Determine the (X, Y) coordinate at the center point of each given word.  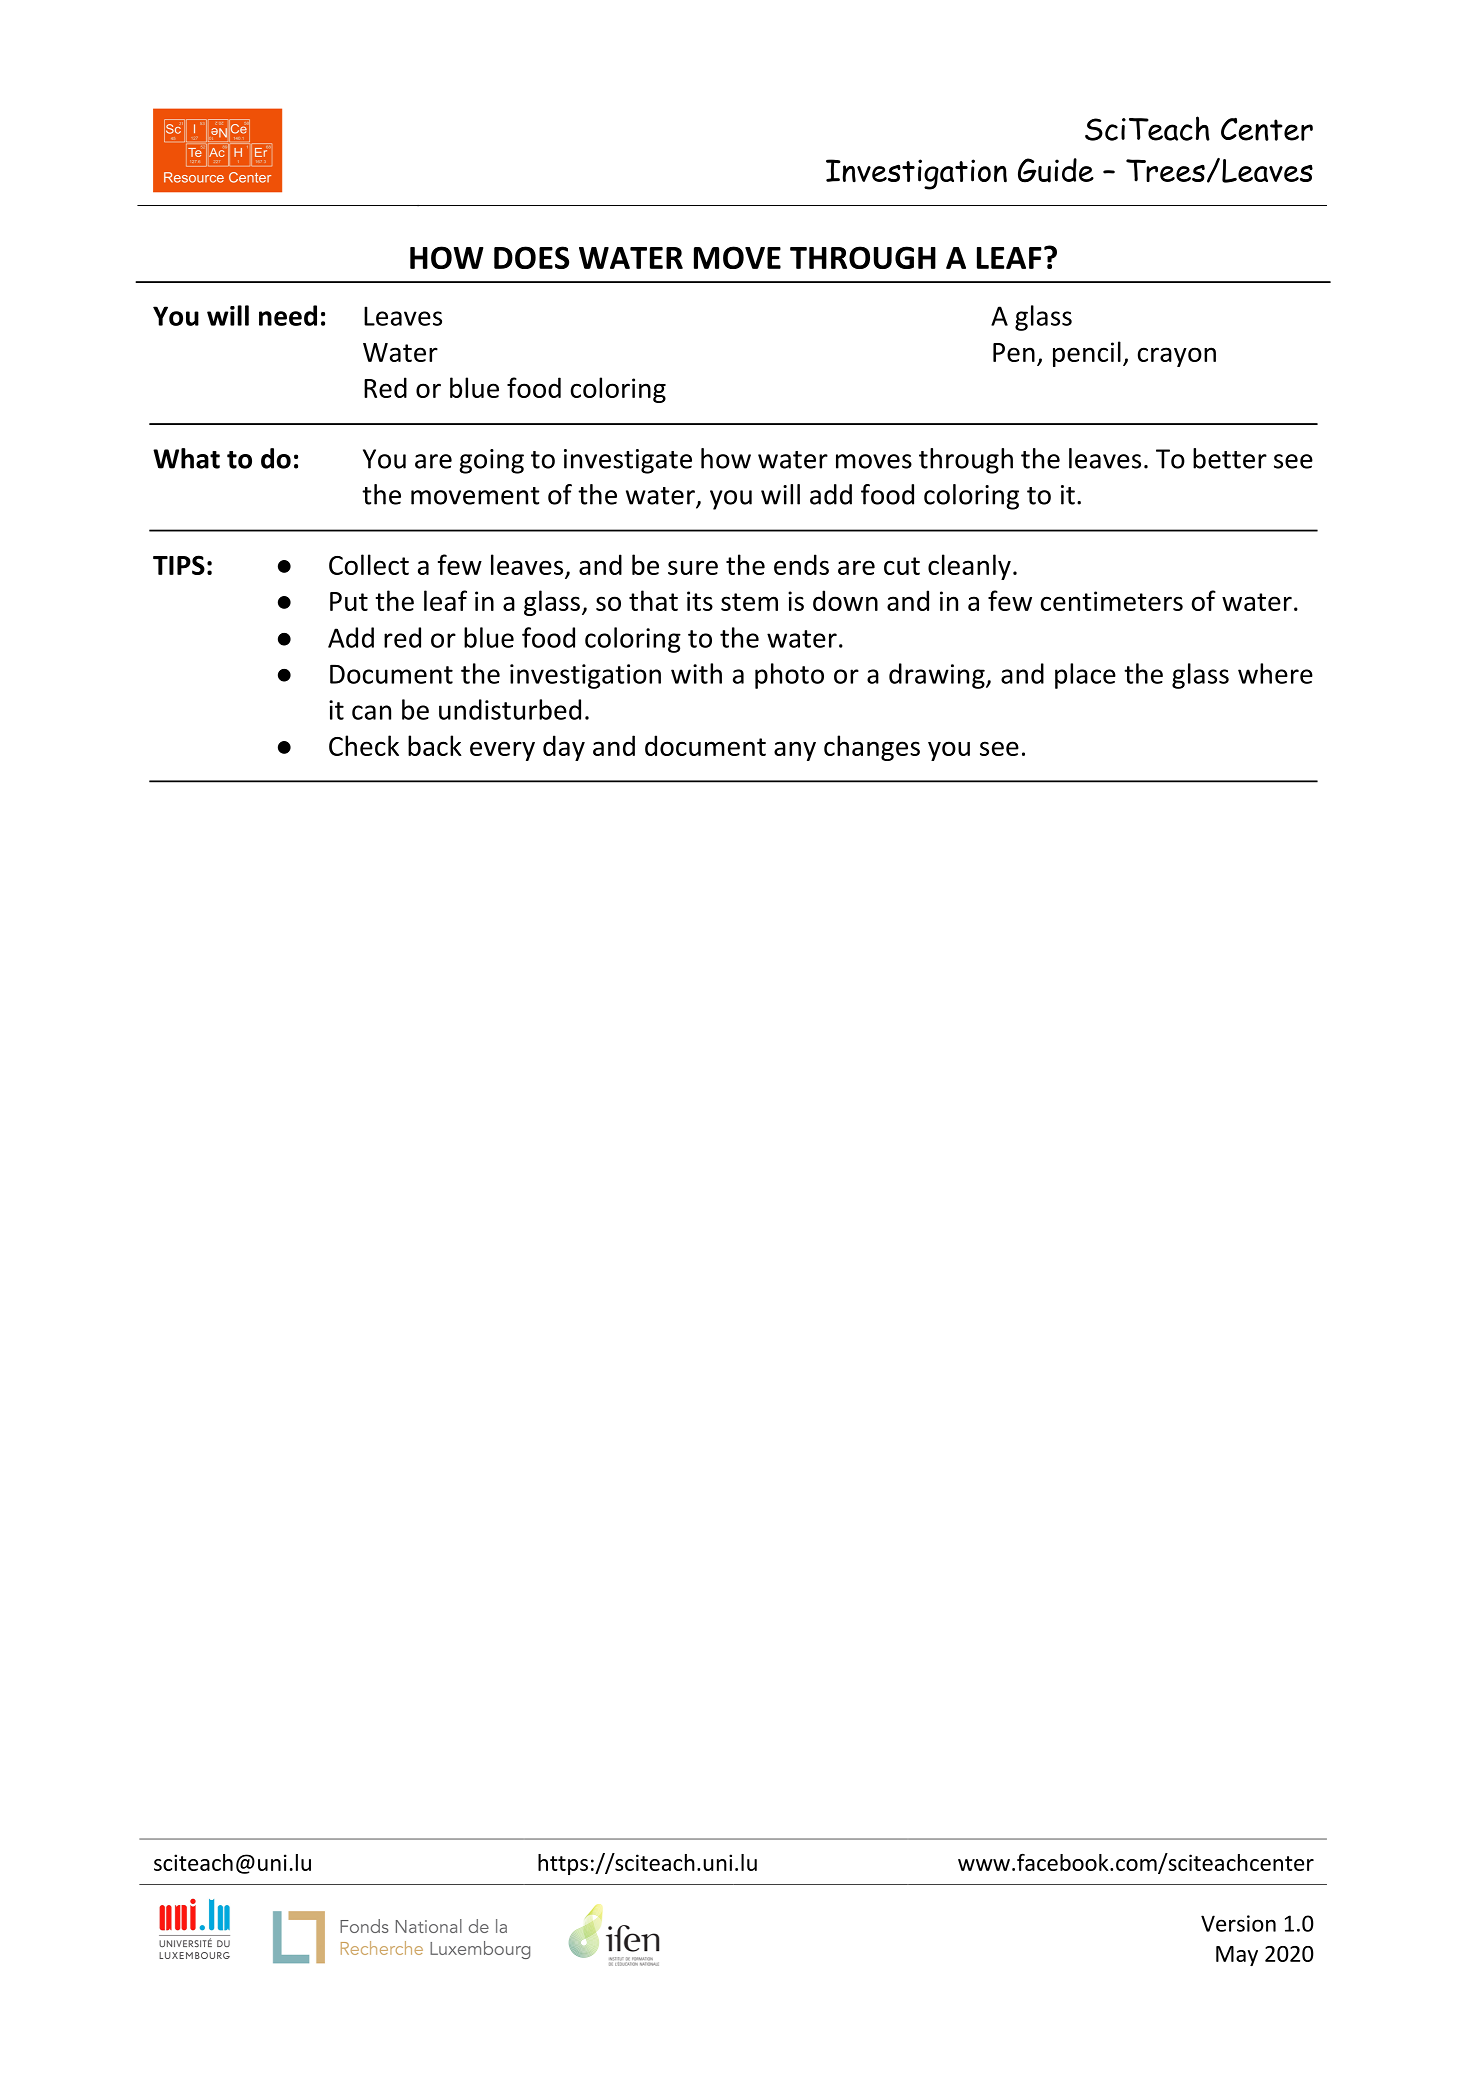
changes (872, 748)
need (288, 315)
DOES (531, 257)
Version (1238, 1923)
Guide (1056, 170)
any (795, 751)
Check (364, 745)
